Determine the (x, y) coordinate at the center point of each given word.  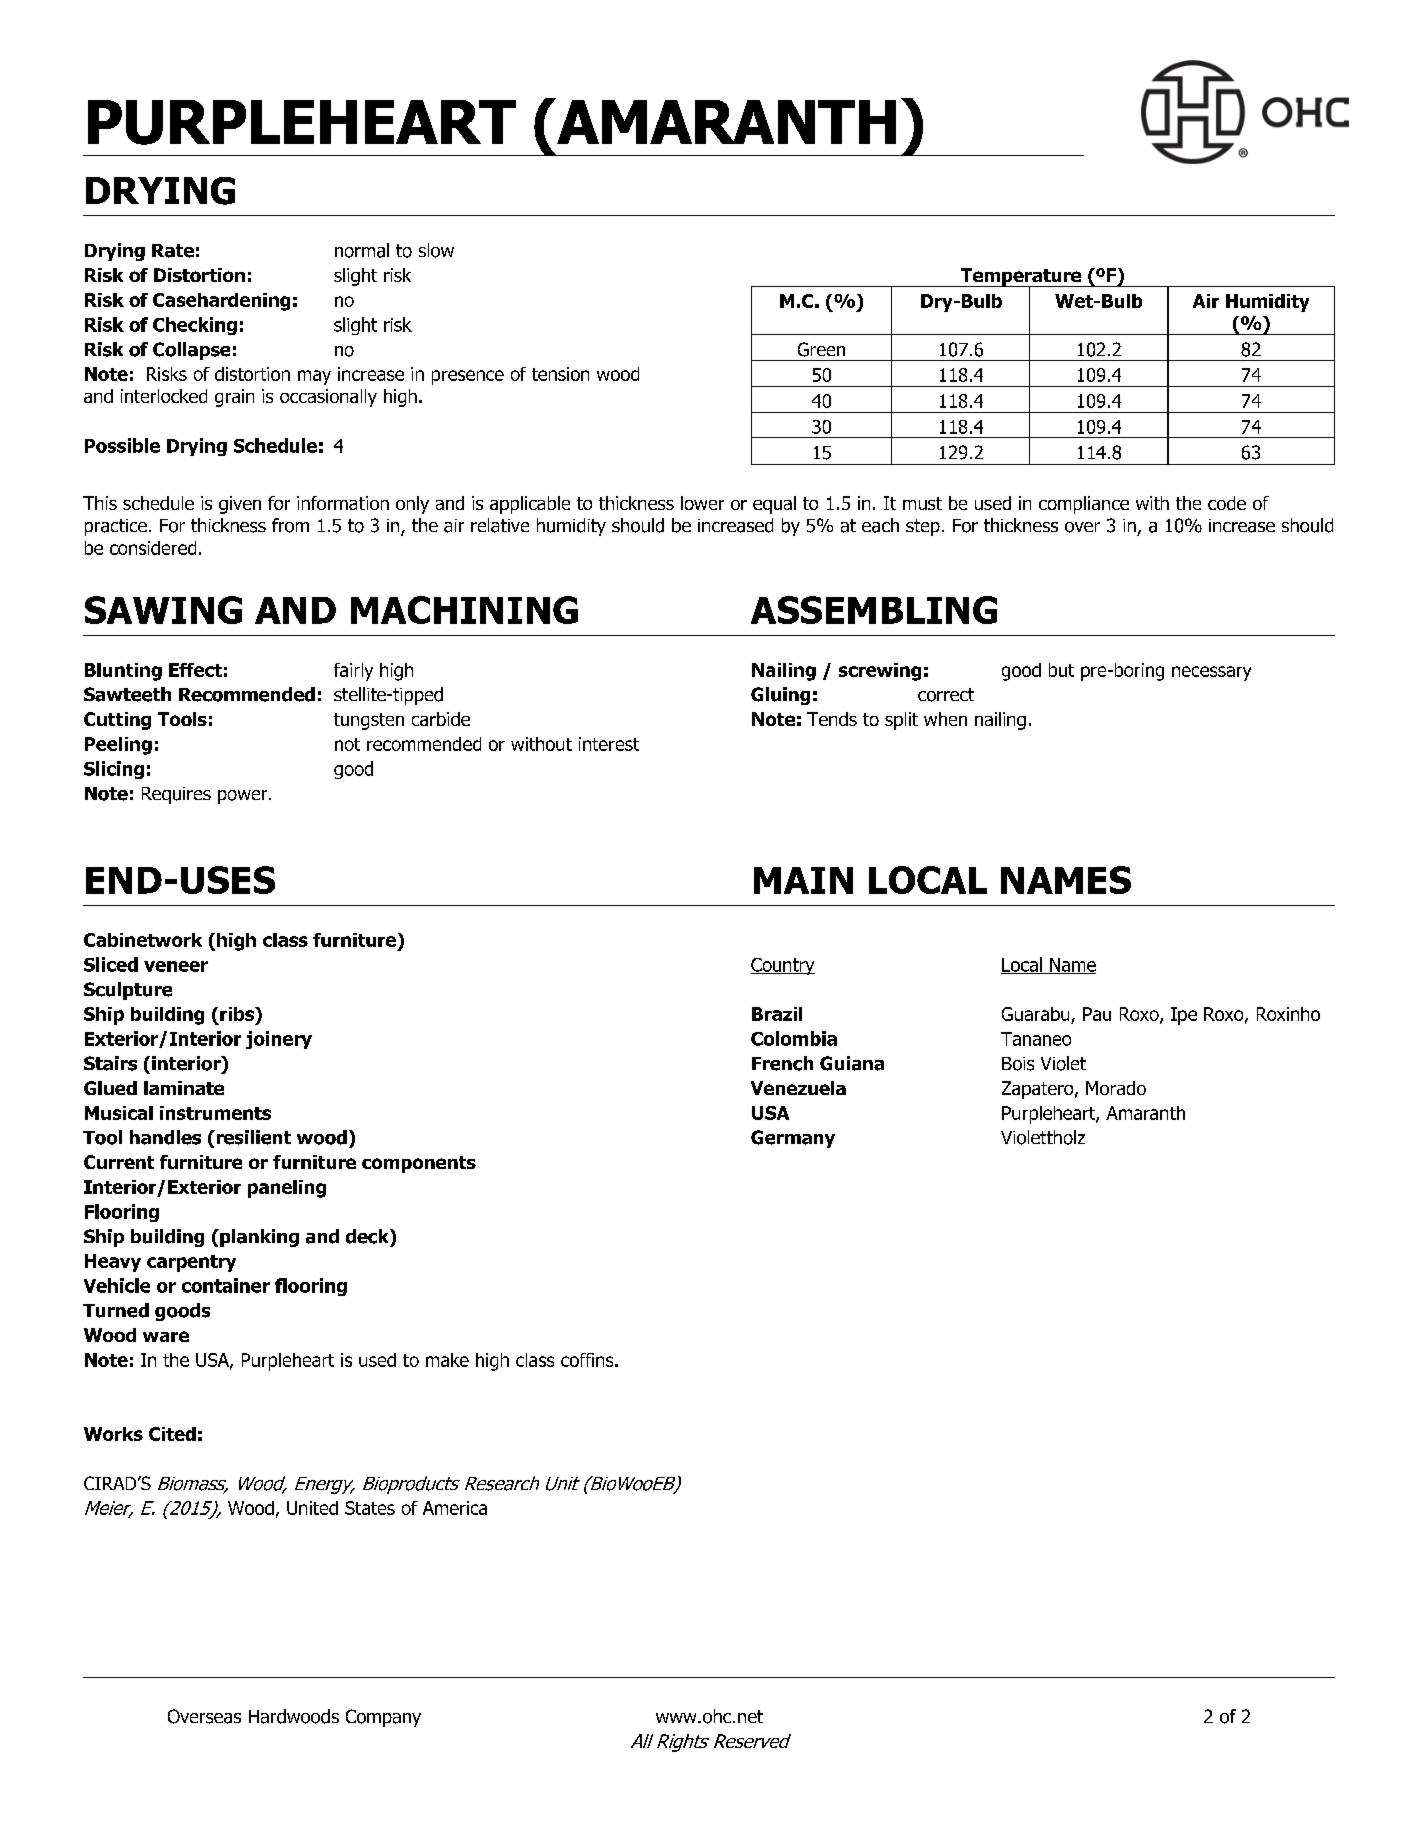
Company (383, 1718)
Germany (793, 1139)
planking (258, 1238)
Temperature (1021, 278)
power (244, 797)
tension (560, 374)
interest (609, 744)
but (1061, 670)
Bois (1018, 1064)
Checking (195, 326)
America (455, 1508)
